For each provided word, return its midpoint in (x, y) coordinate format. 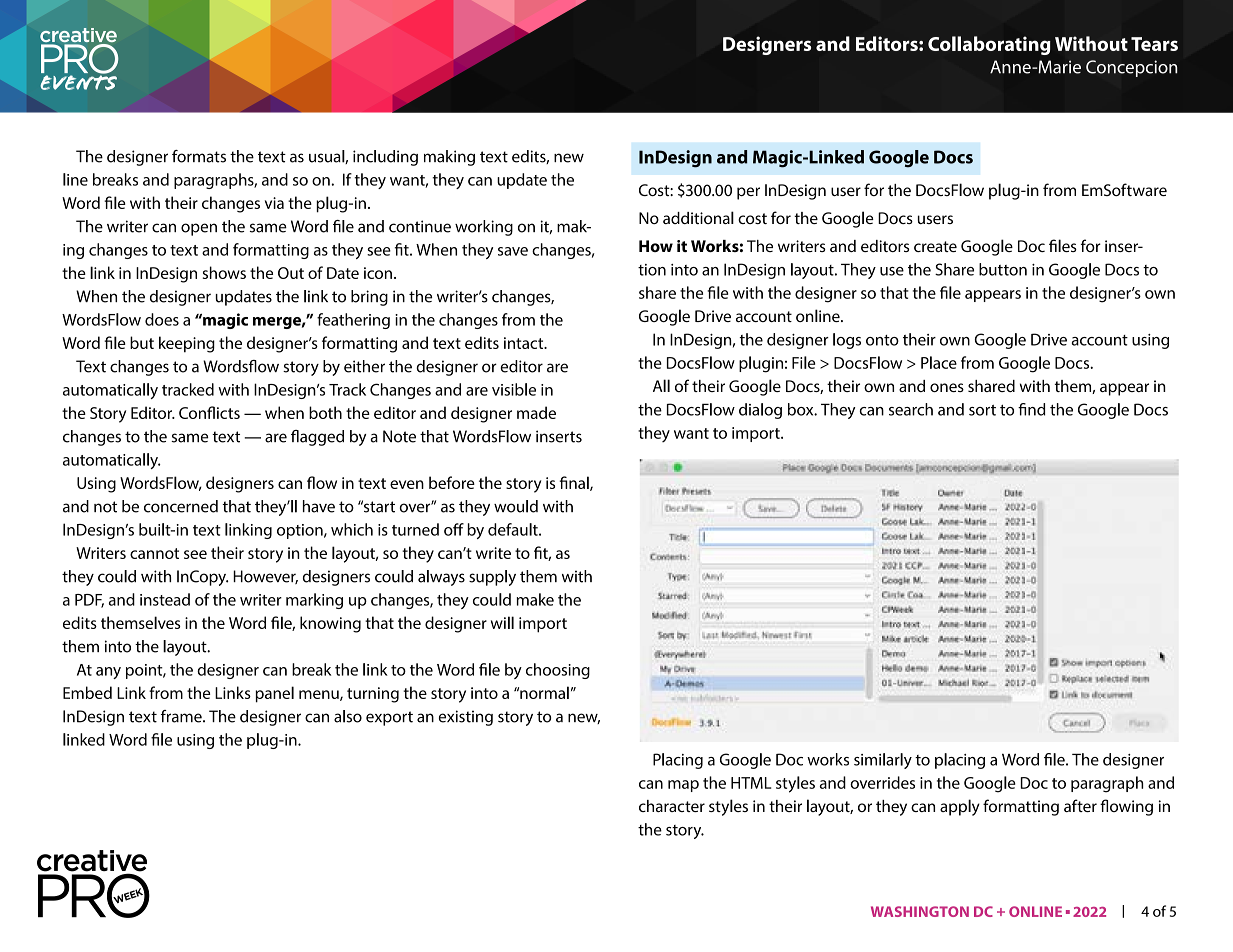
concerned (181, 506)
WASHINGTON (920, 911)
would (516, 506)
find (1031, 409)
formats (199, 156)
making (449, 158)
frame (182, 716)
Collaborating (989, 45)
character (672, 806)
